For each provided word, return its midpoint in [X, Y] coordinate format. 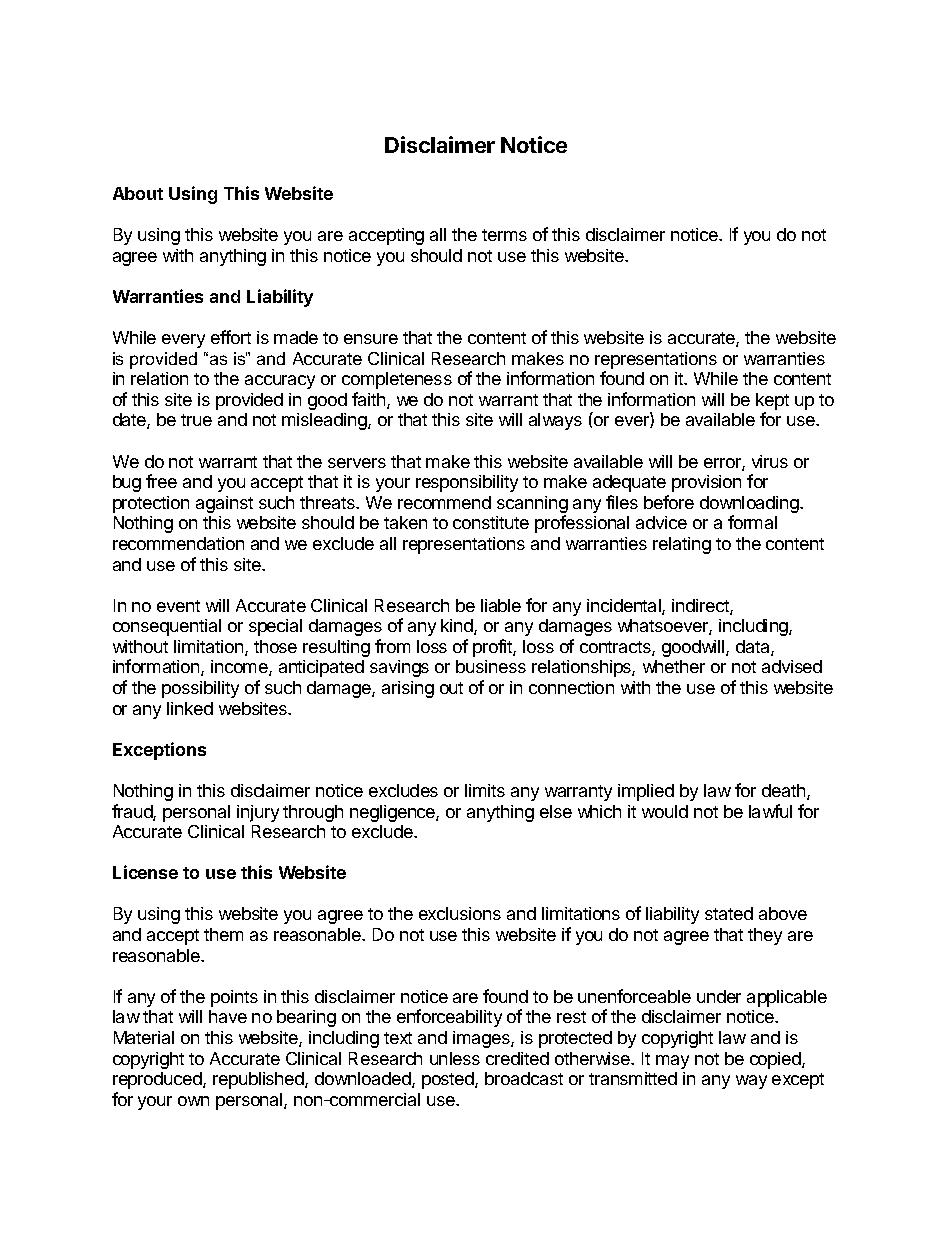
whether [674, 666]
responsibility [467, 483]
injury [258, 813]
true [196, 420]
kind [458, 627]
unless [455, 1058]
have [228, 1016]
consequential [167, 627]
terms [504, 235]
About [138, 193]
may [672, 1062]
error [723, 464]
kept [772, 401]
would [665, 811]
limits [485, 790]
